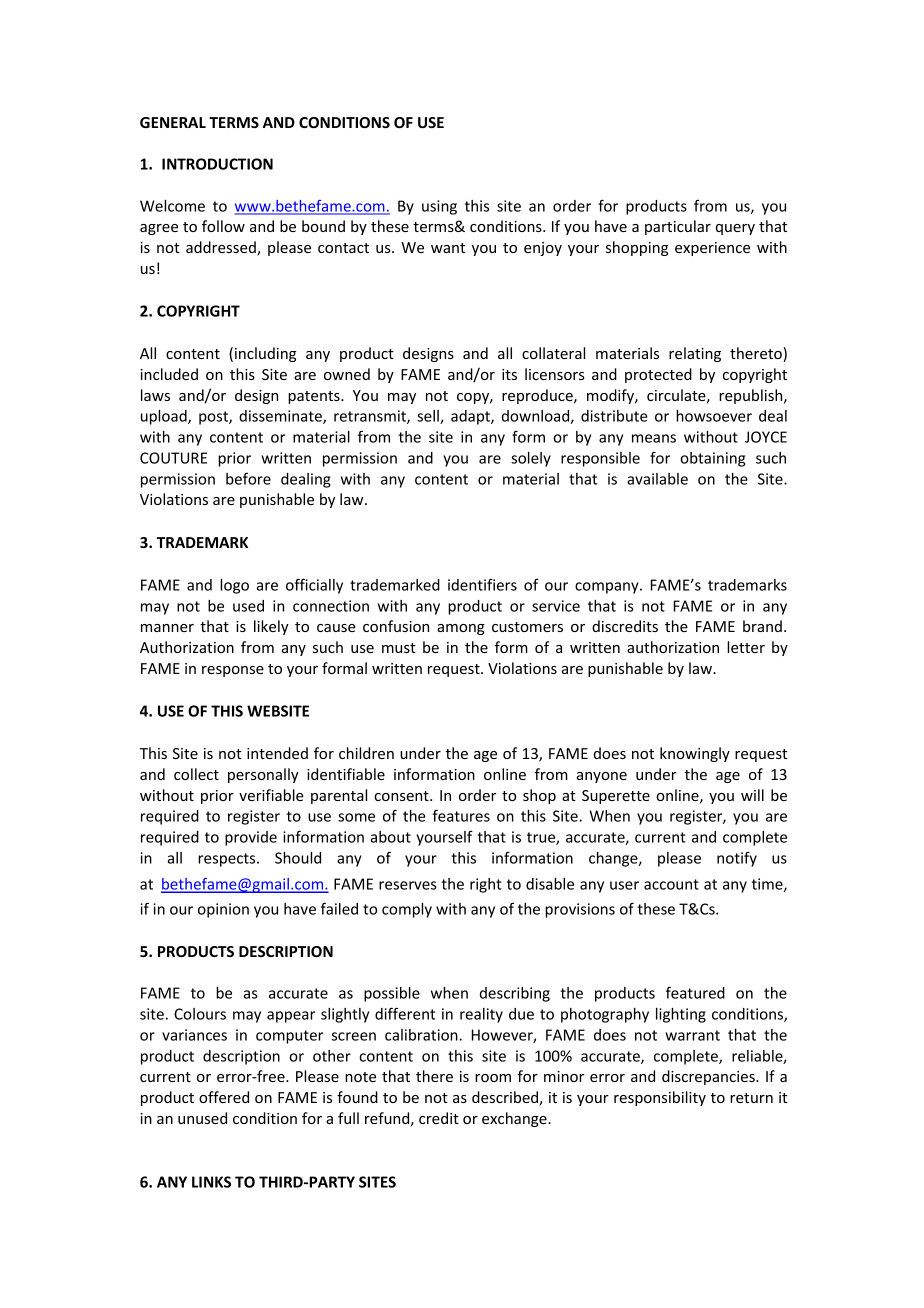 The height and width of the page is (1308, 924). Describe the element at coordinates (407, 910) in the page. I see `comply` at that location.
